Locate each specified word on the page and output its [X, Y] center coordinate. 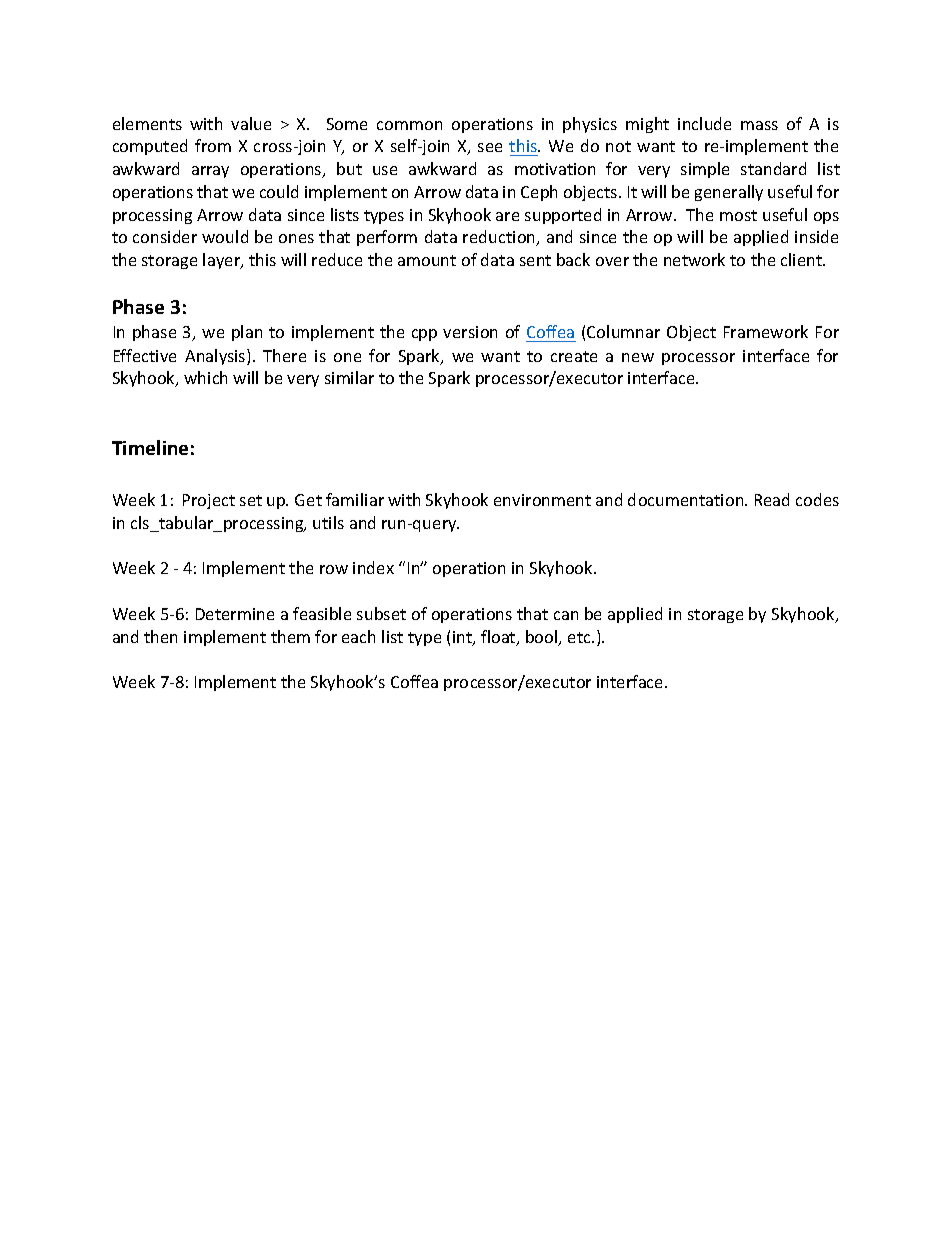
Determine [235, 614]
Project [209, 501]
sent [535, 260]
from [213, 145]
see [490, 147]
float [499, 638]
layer [223, 261]
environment [542, 500]
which [205, 377]
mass [759, 125]
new [638, 357]
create [574, 356]
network [694, 259]
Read [772, 499]
